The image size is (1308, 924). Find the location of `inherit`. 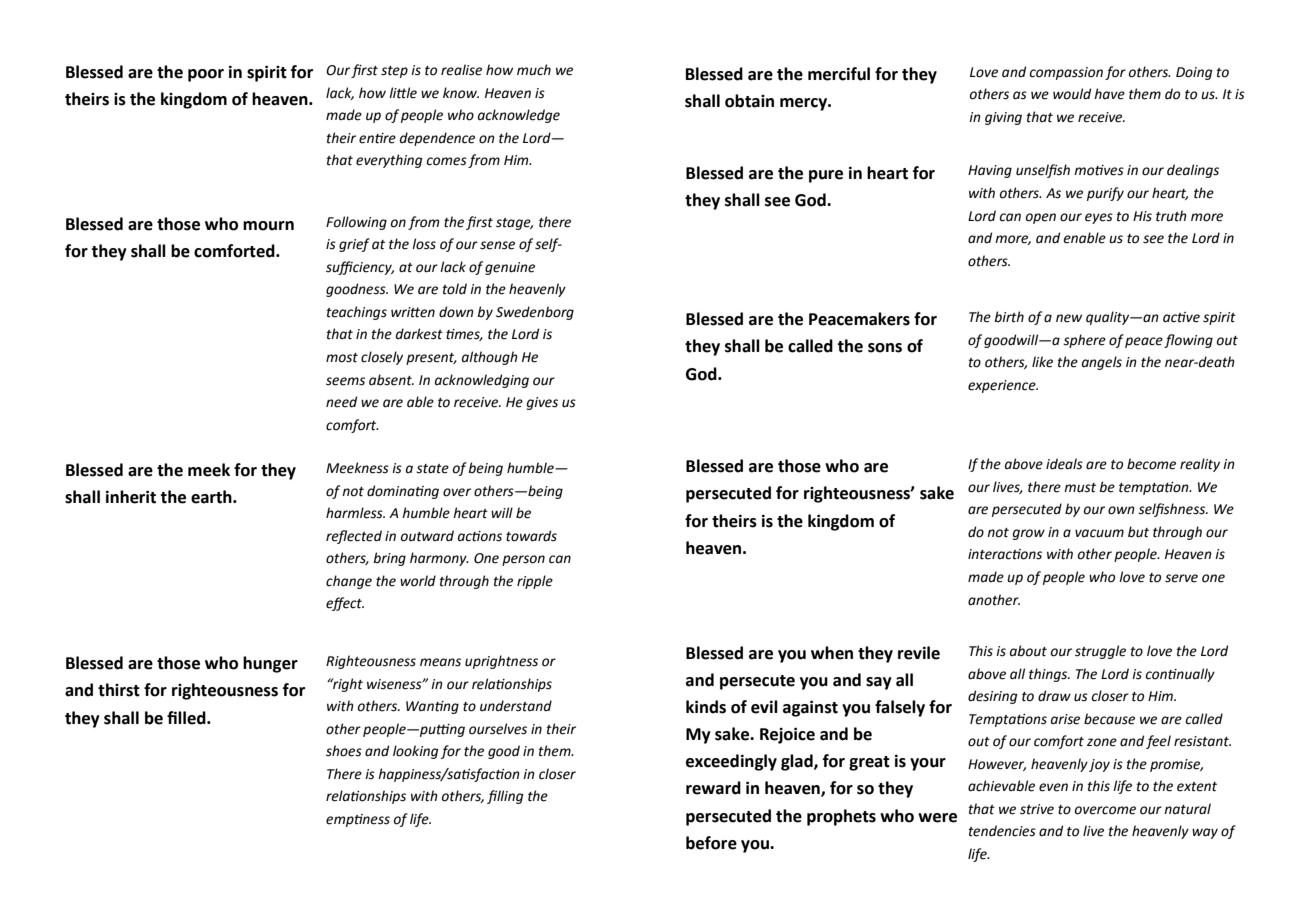

inherit is located at coordinates (131, 497).
